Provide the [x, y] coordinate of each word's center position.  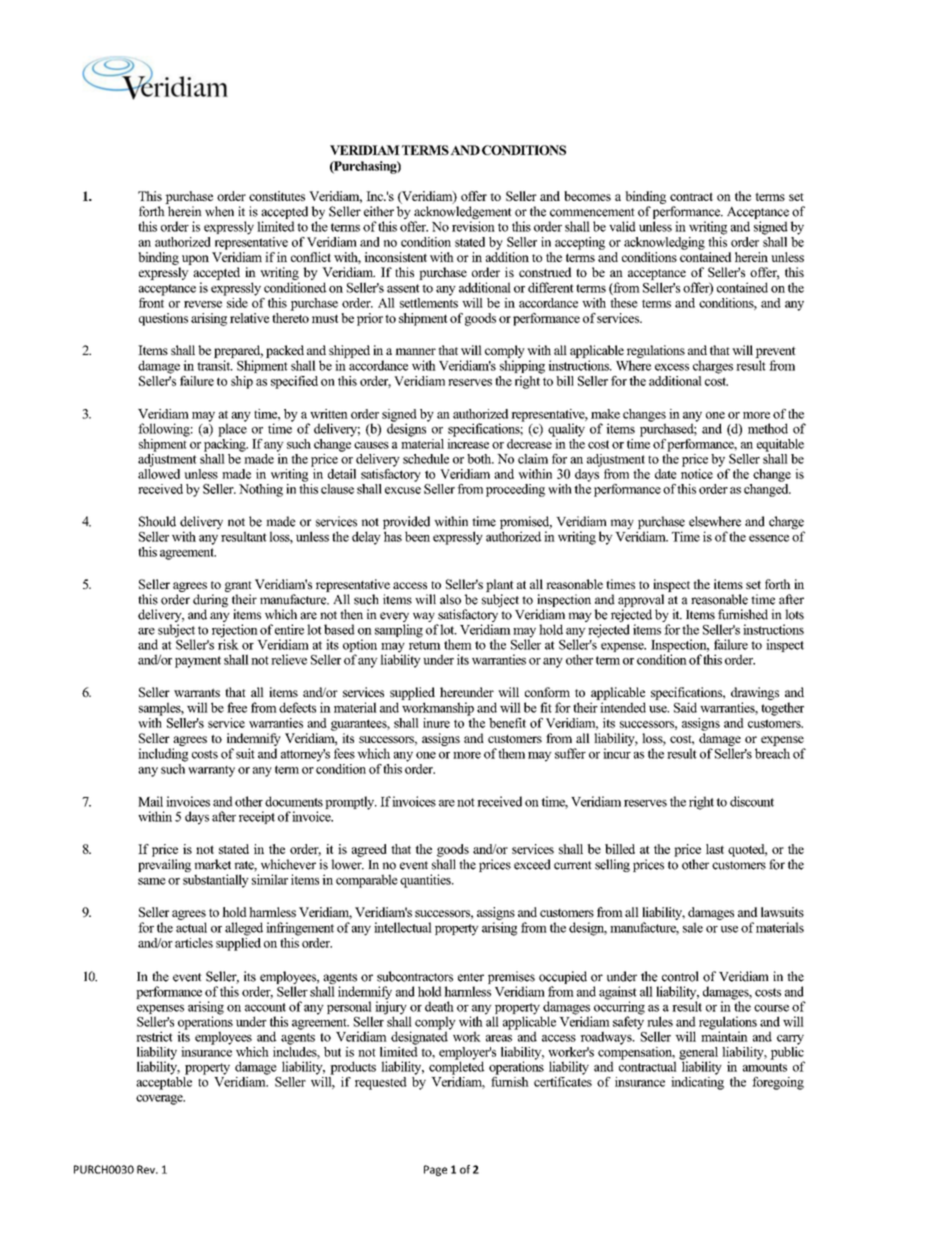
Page [435, 1170]
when [219, 211]
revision [473, 226]
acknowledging [664, 243]
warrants [197, 692]
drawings [755, 693]
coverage [160, 1100]
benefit [507, 723]
